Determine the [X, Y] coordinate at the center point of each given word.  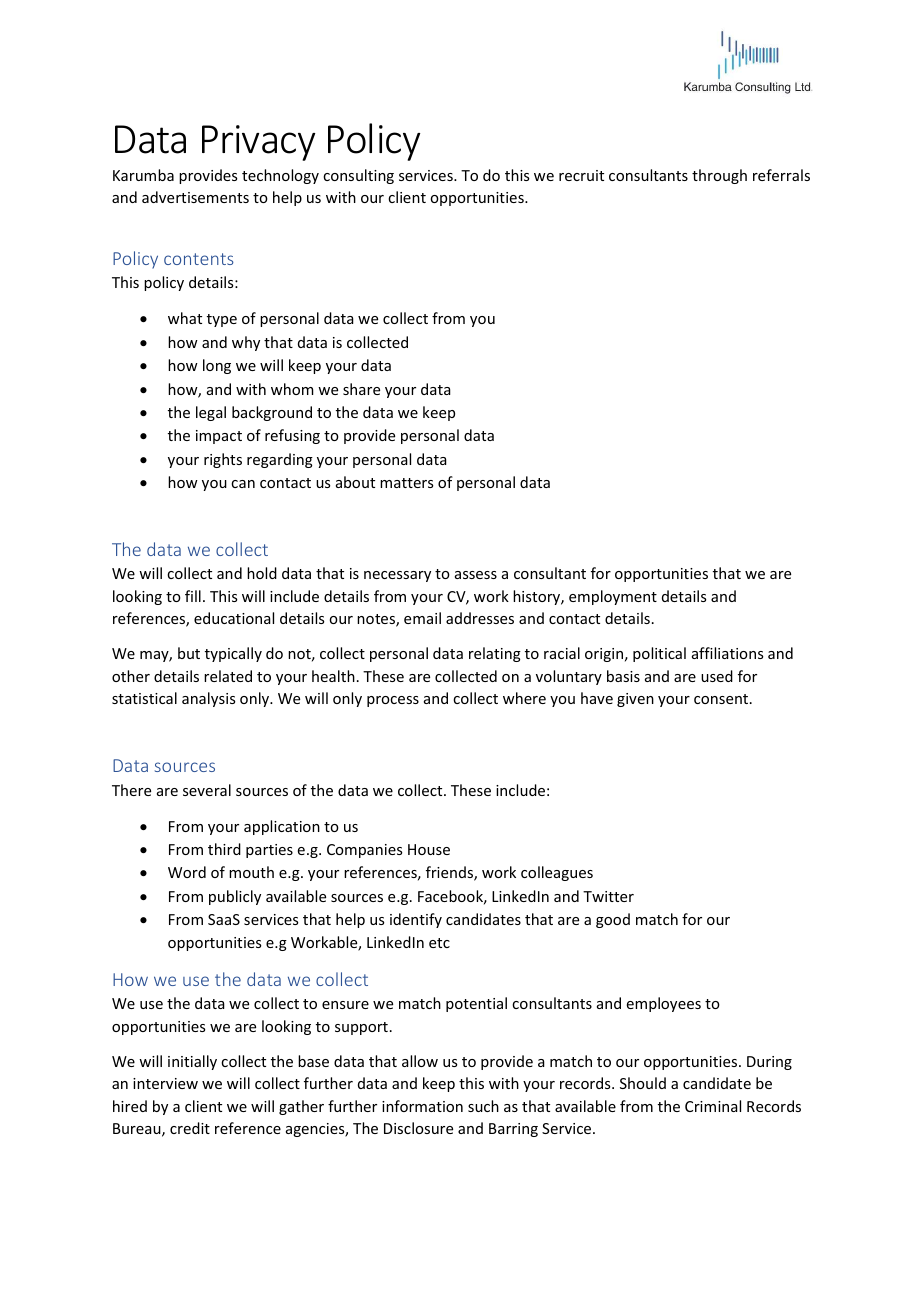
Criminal [713, 1106]
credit [190, 1128]
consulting [358, 176]
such [483, 1106]
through [719, 176]
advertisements [195, 197]
